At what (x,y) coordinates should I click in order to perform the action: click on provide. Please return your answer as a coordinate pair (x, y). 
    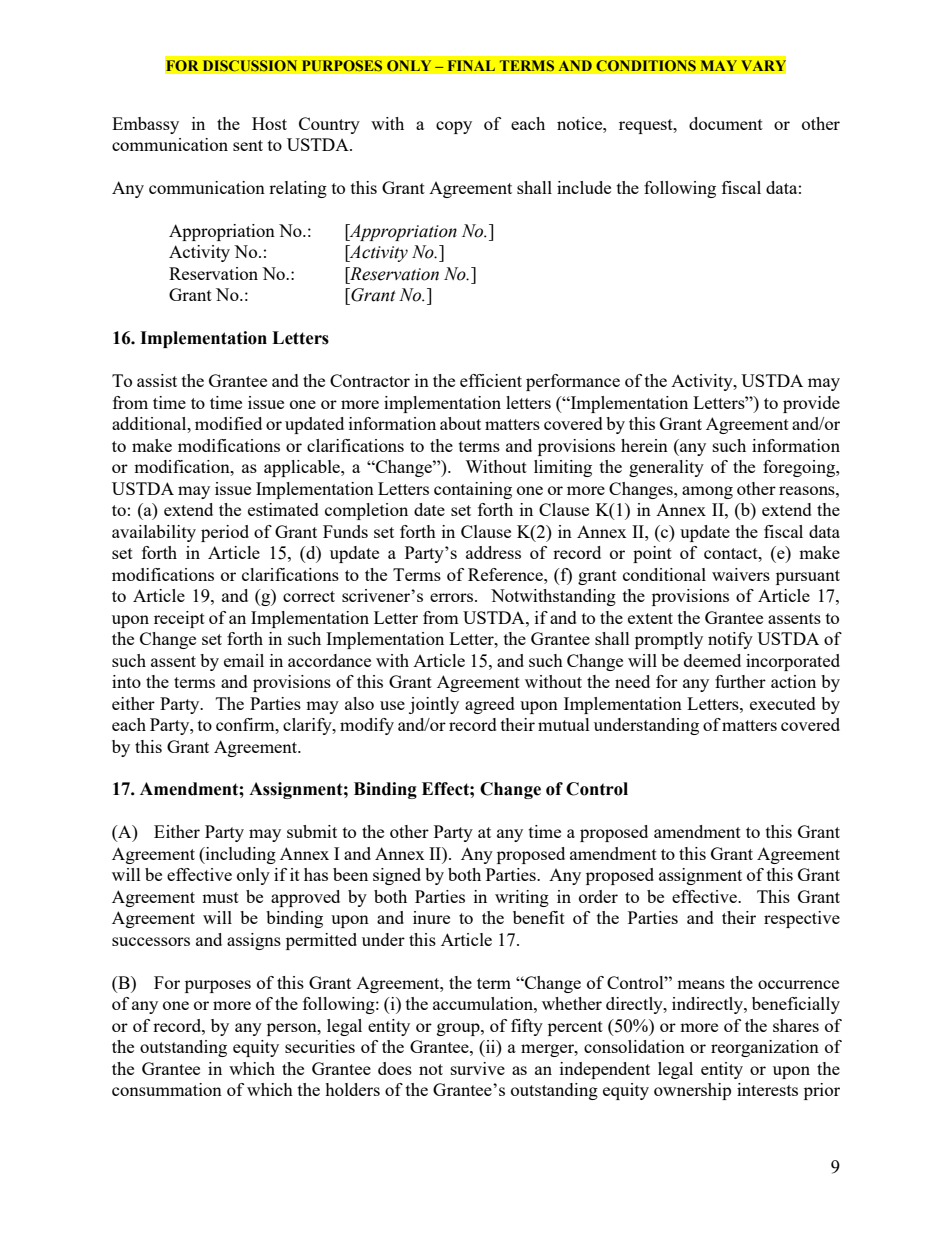
    Looking at the image, I should click on (811, 404).
